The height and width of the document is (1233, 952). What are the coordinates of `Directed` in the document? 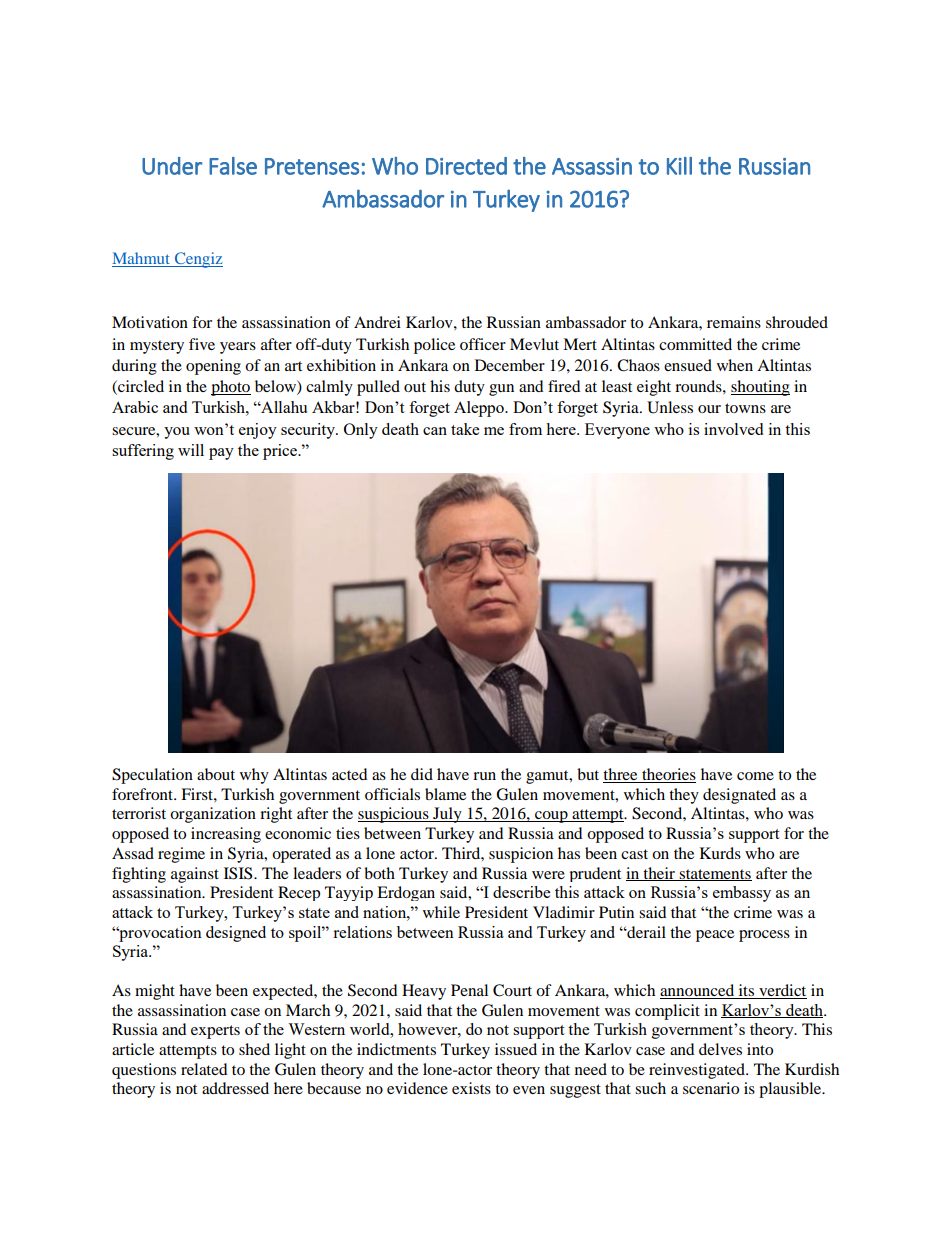 It's located at (466, 166).
